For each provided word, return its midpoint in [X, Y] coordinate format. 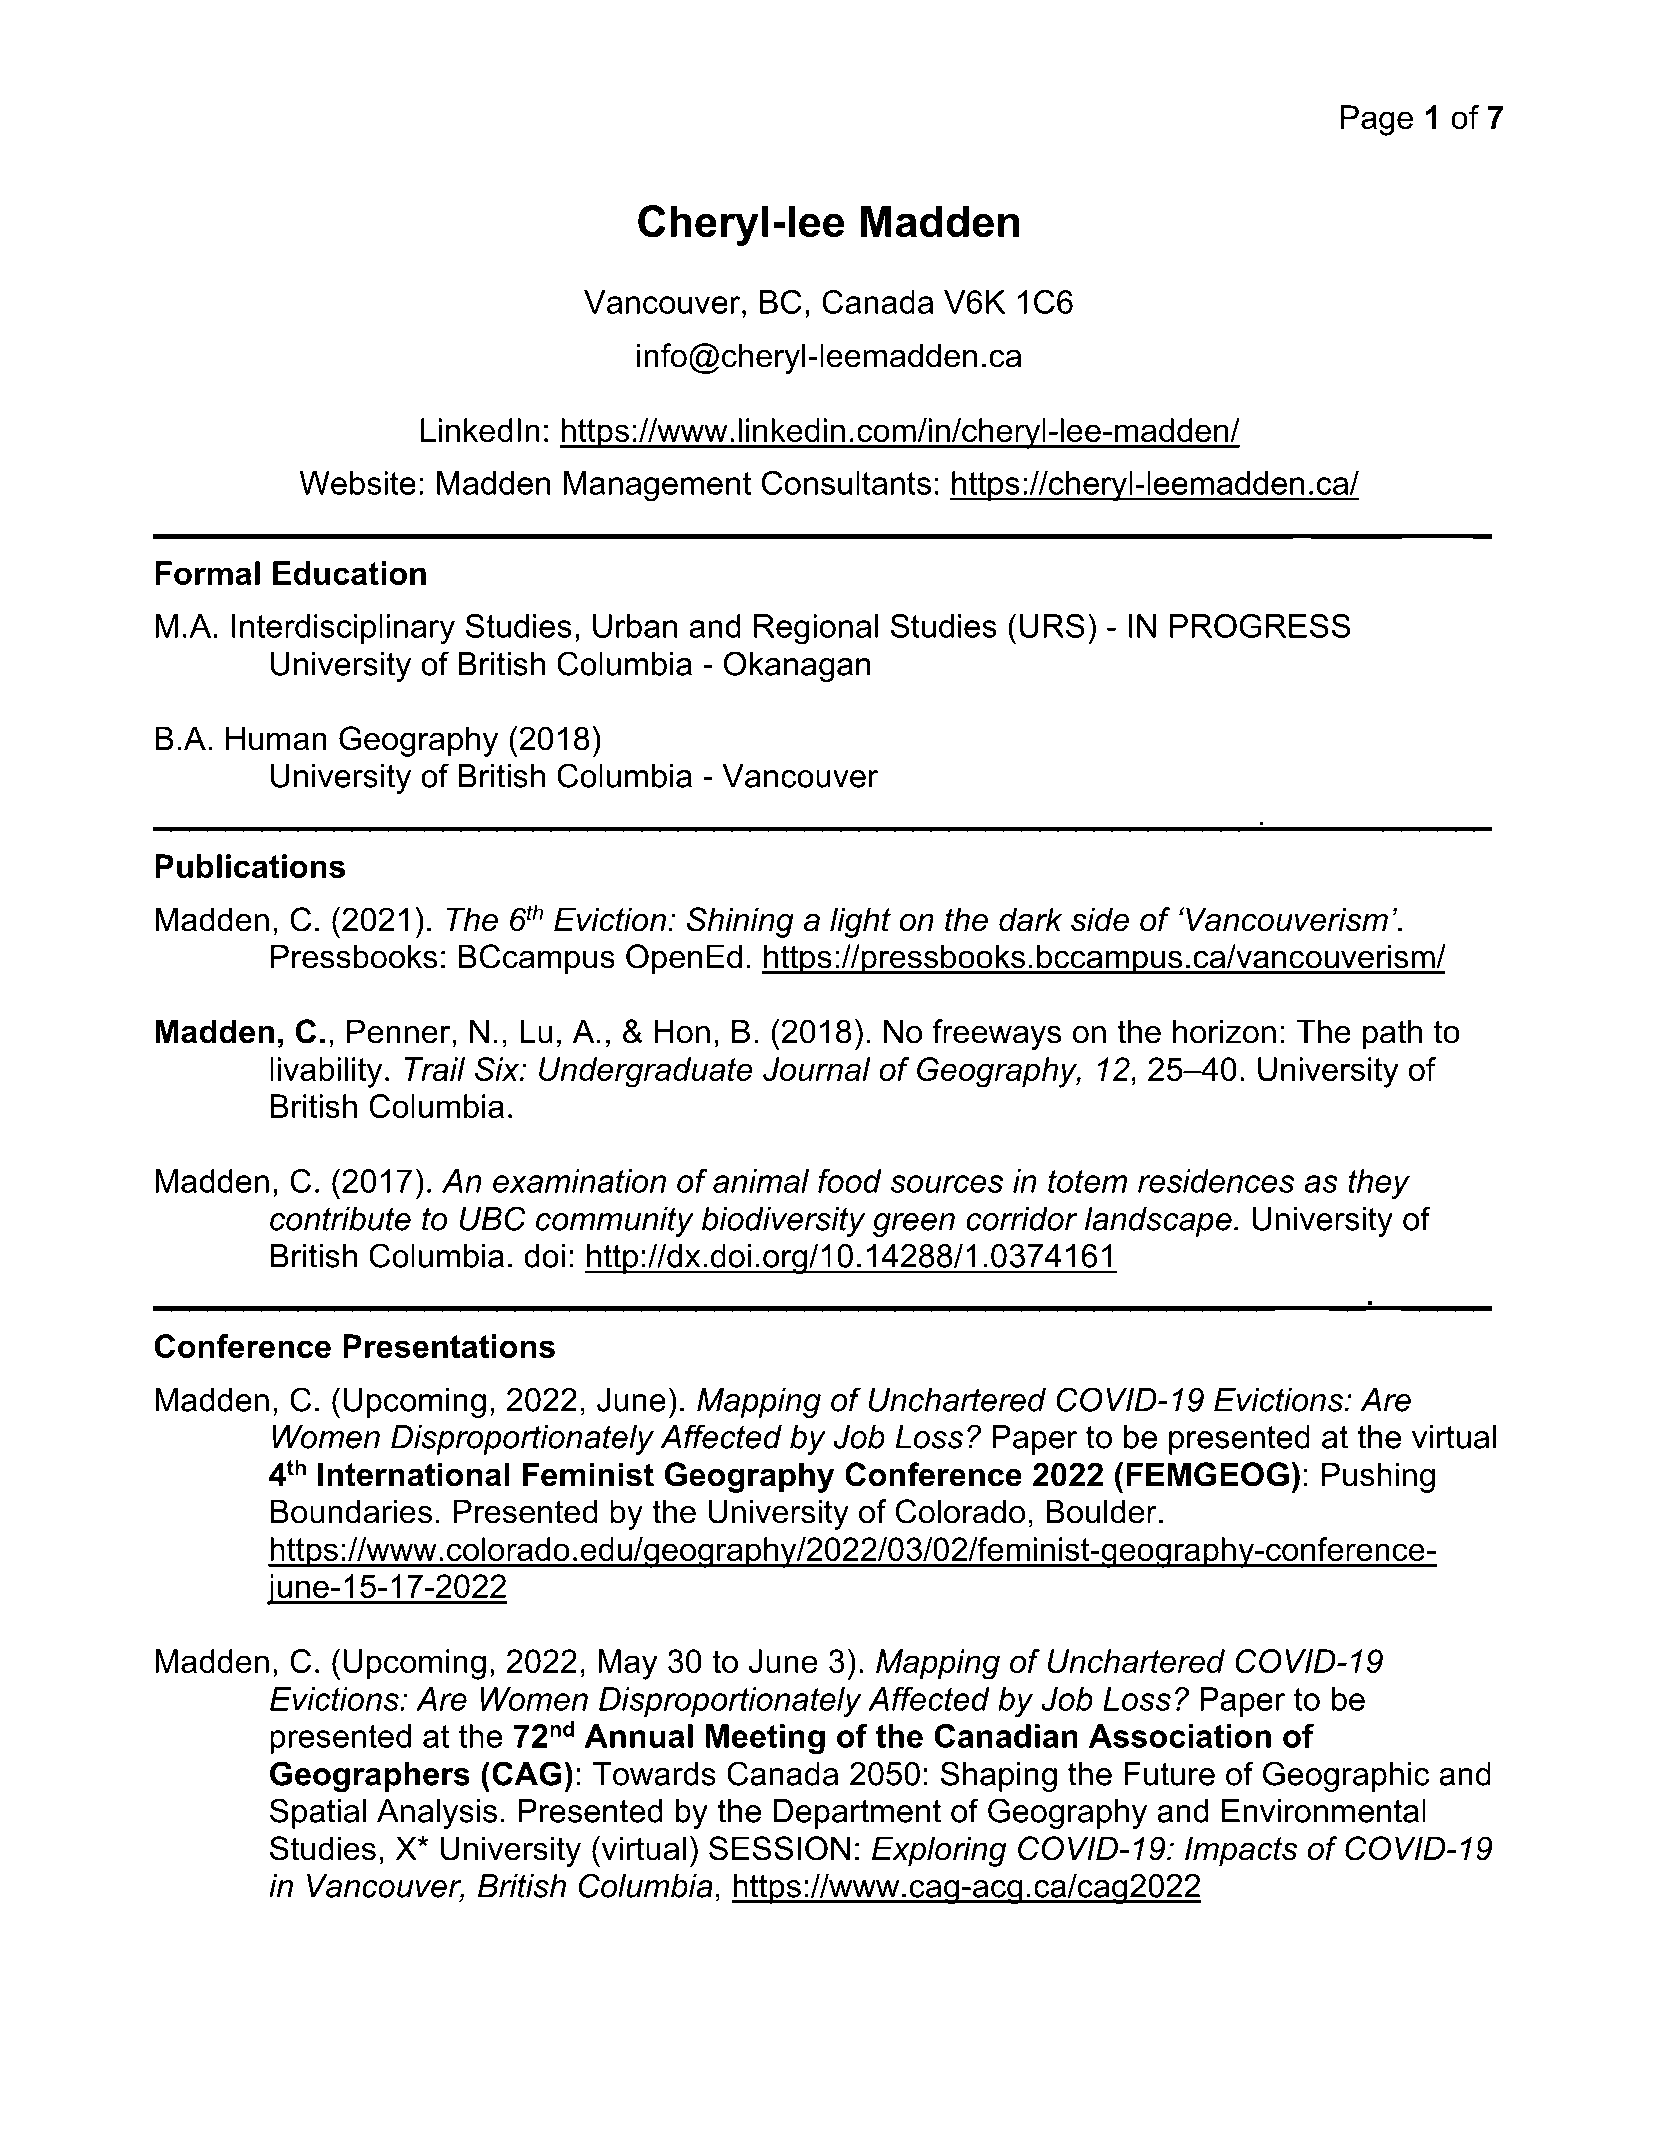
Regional [816, 629]
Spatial [318, 1813]
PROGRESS [1260, 626]
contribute [340, 1219]
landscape [1158, 1222]
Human [276, 738]
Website [357, 483]
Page [1377, 120]
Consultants [846, 483]
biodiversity [784, 1222]
